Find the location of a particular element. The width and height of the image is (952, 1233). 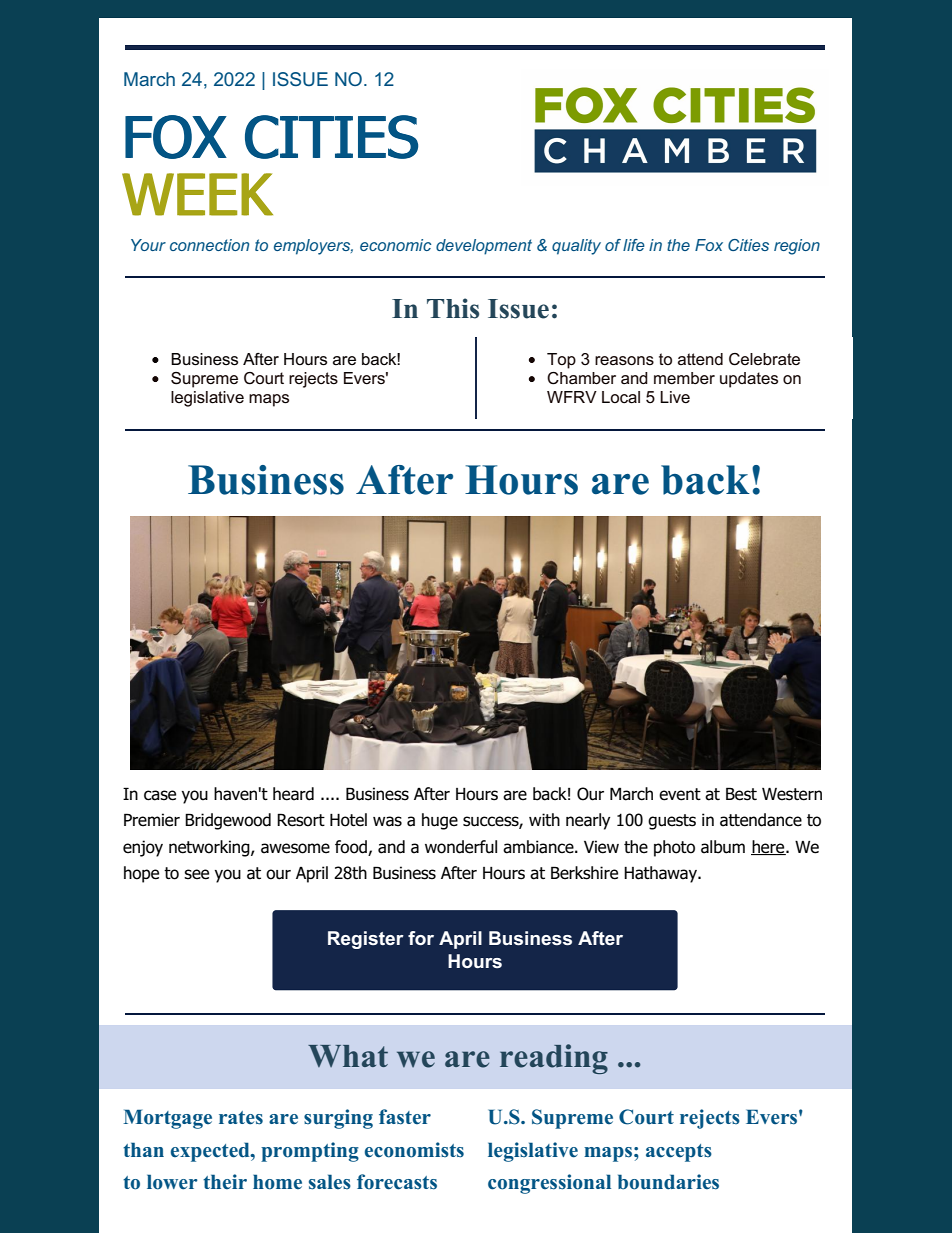

wonderful is located at coordinates (461, 847).
